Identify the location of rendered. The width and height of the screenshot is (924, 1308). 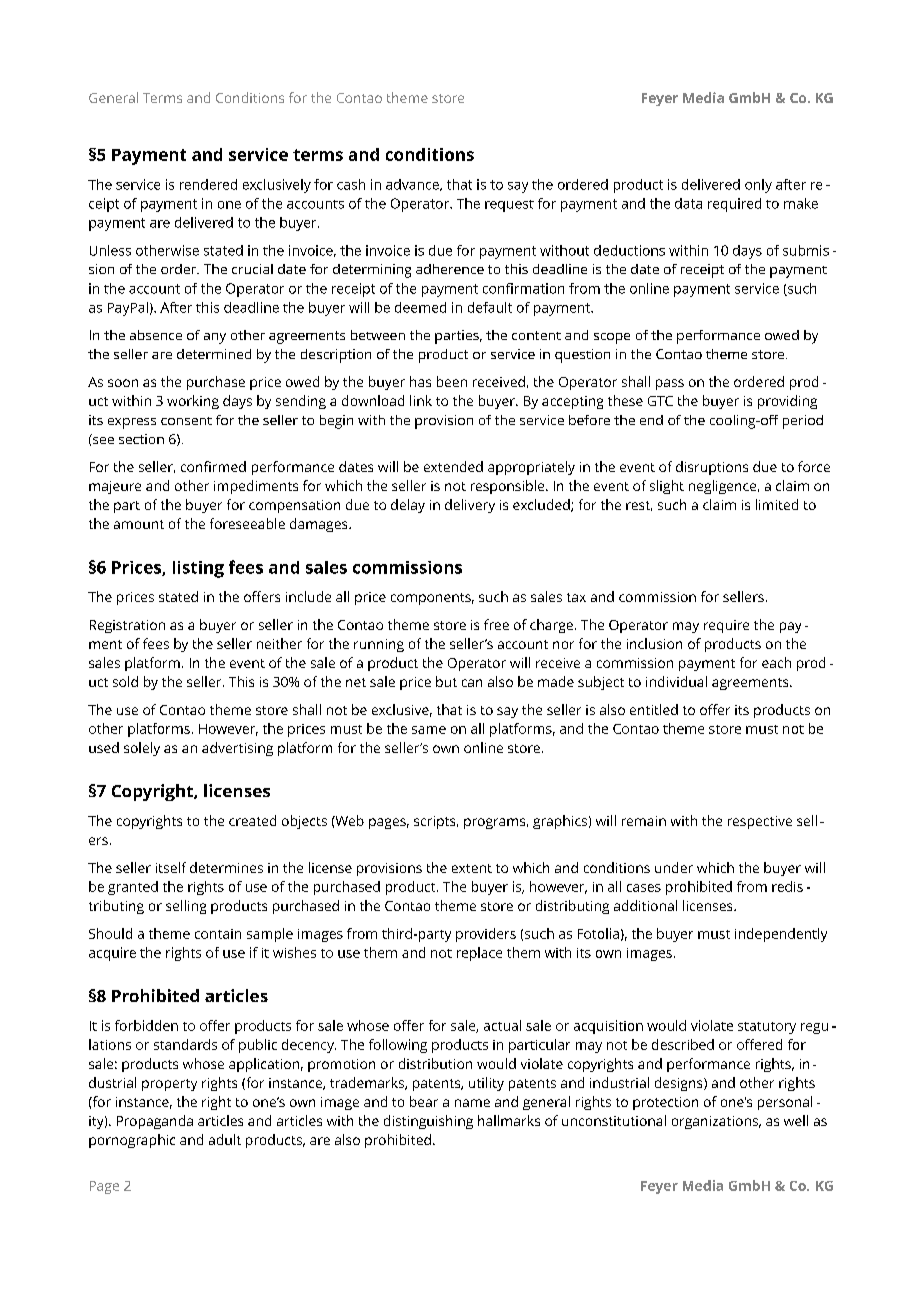
(208, 184).
